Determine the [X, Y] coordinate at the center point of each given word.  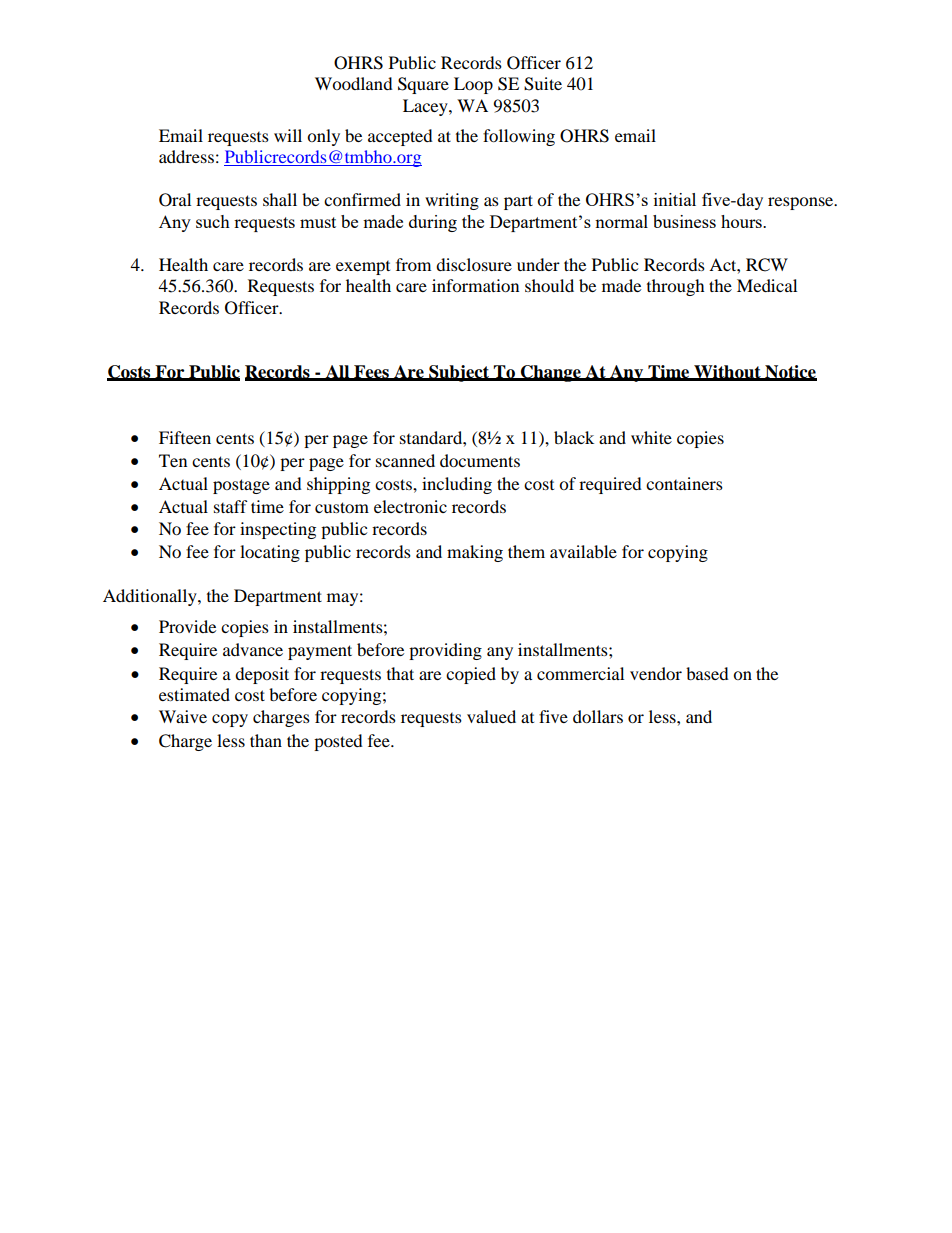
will [288, 135]
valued [491, 716]
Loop [473, 85]
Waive [183, 716]
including [457, 485]
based [707, 673]
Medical [767, 285]
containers [684, 483]
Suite [543, 84]
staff [231, 506]
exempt [363, 268]
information [475, 285]
